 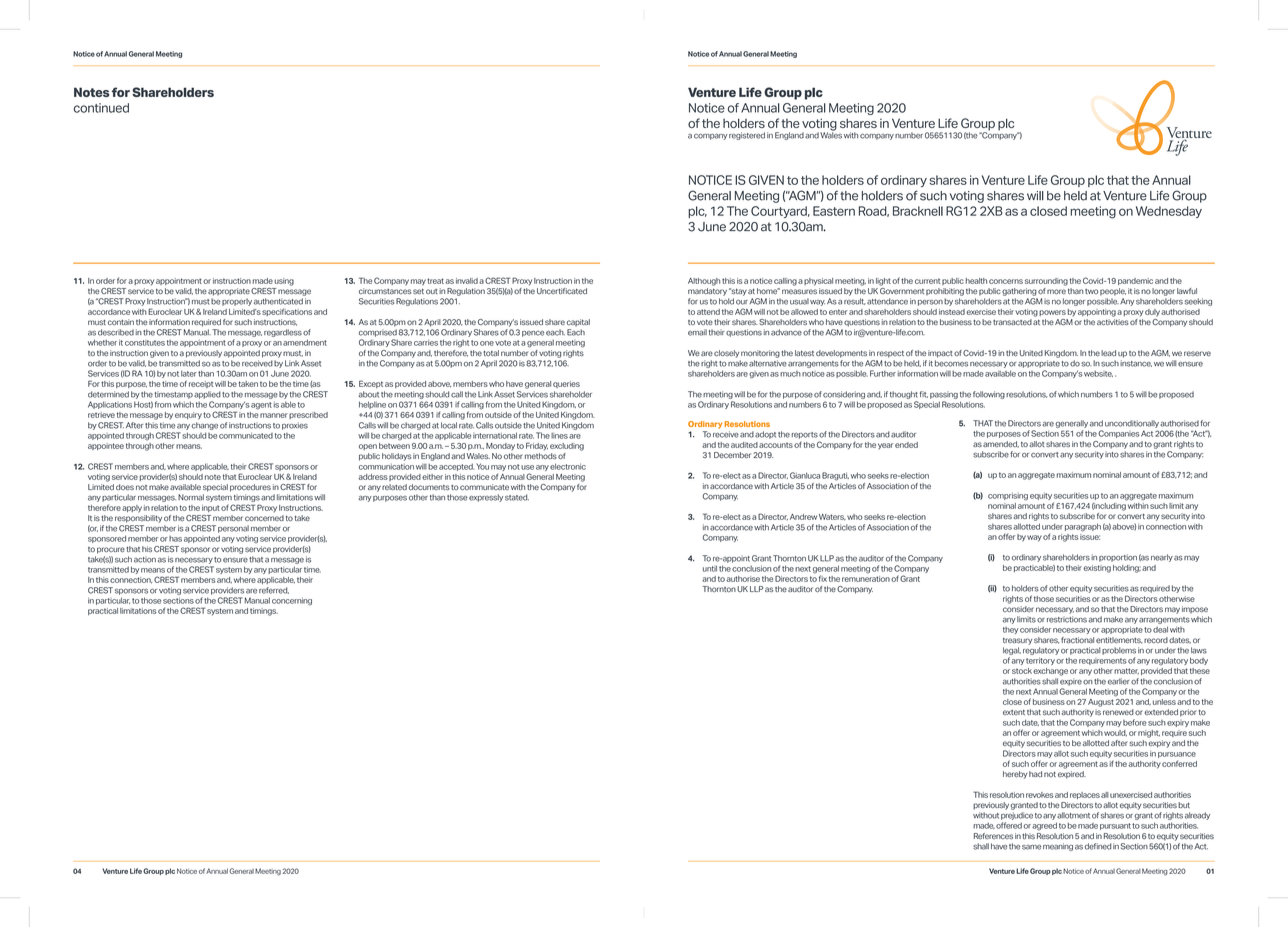 What do you see at coordinates (993, 836) in the image?
I see `References` at bounding box center [993, 836].
